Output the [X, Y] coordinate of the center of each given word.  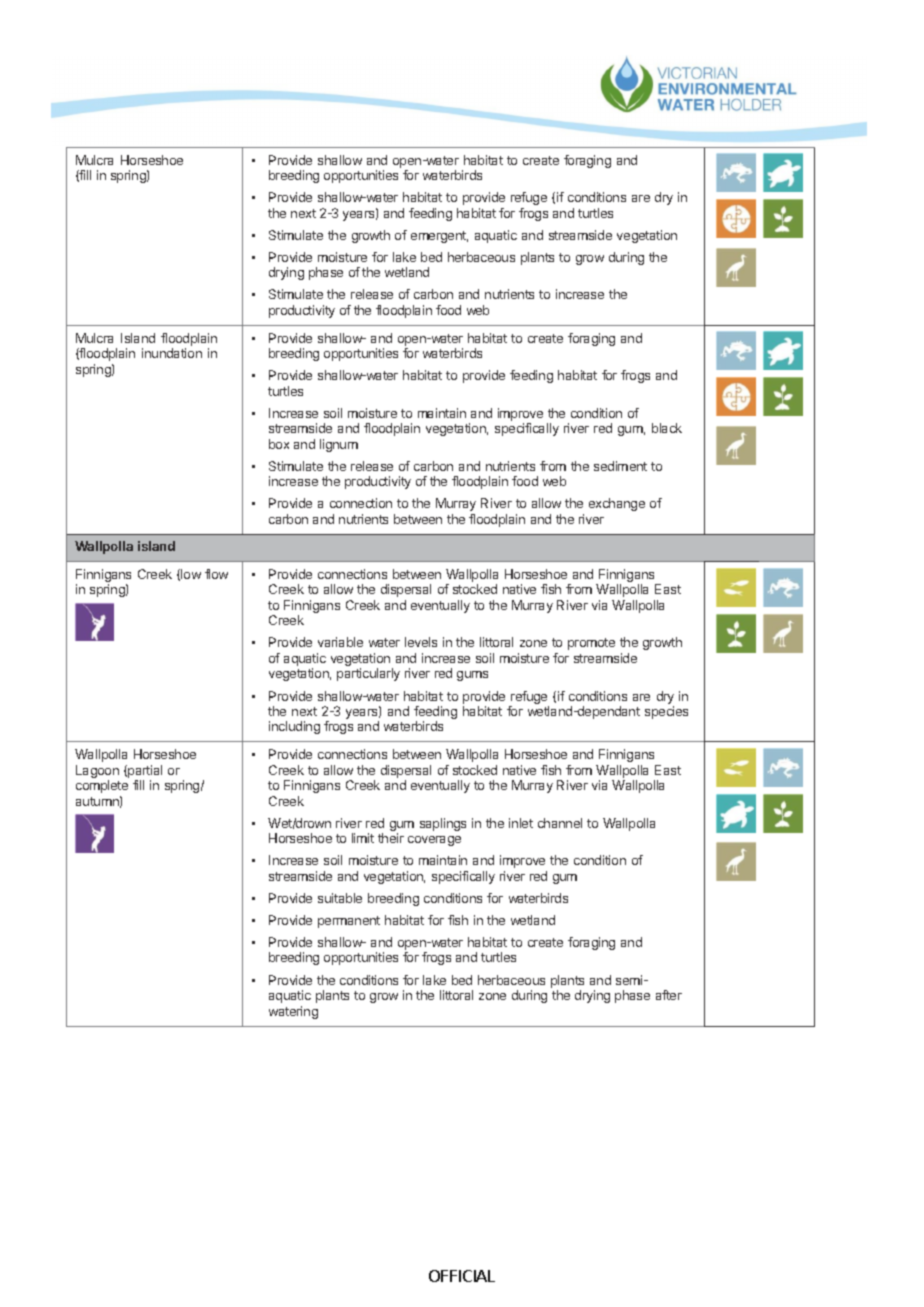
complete [102, 786]
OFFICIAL [462, 1276]
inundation [172, 353]
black [667, 428]
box [279, 444]
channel [560, 823]
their [391, 838]
